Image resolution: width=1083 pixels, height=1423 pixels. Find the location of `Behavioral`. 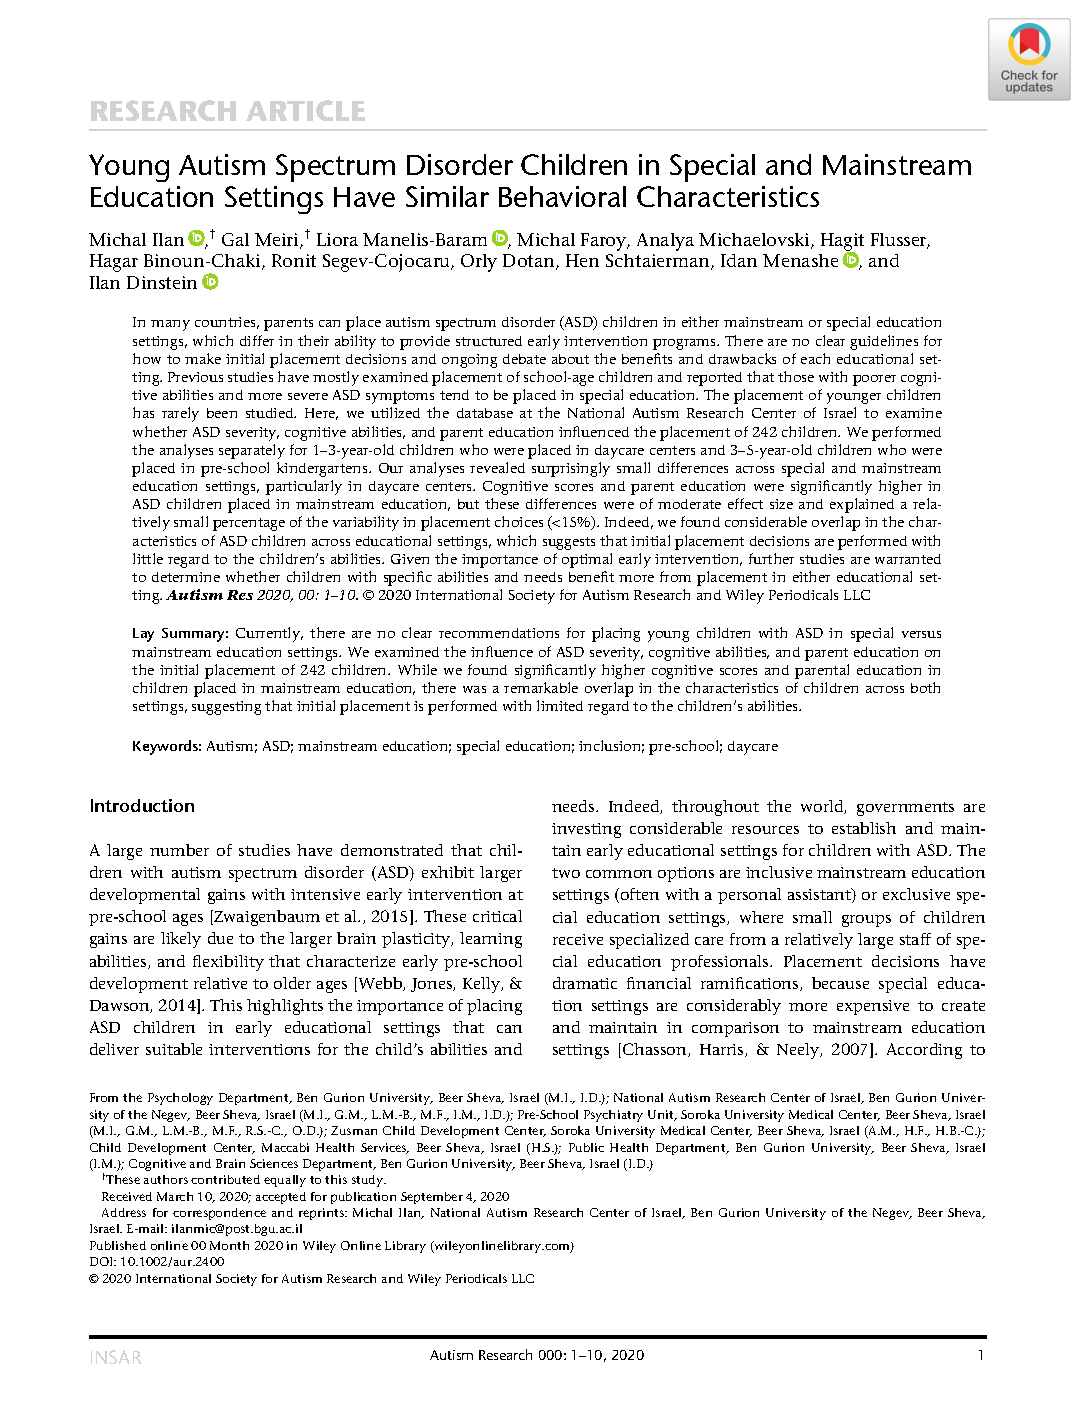

Behavioral is located at coordinates (562, 196).
